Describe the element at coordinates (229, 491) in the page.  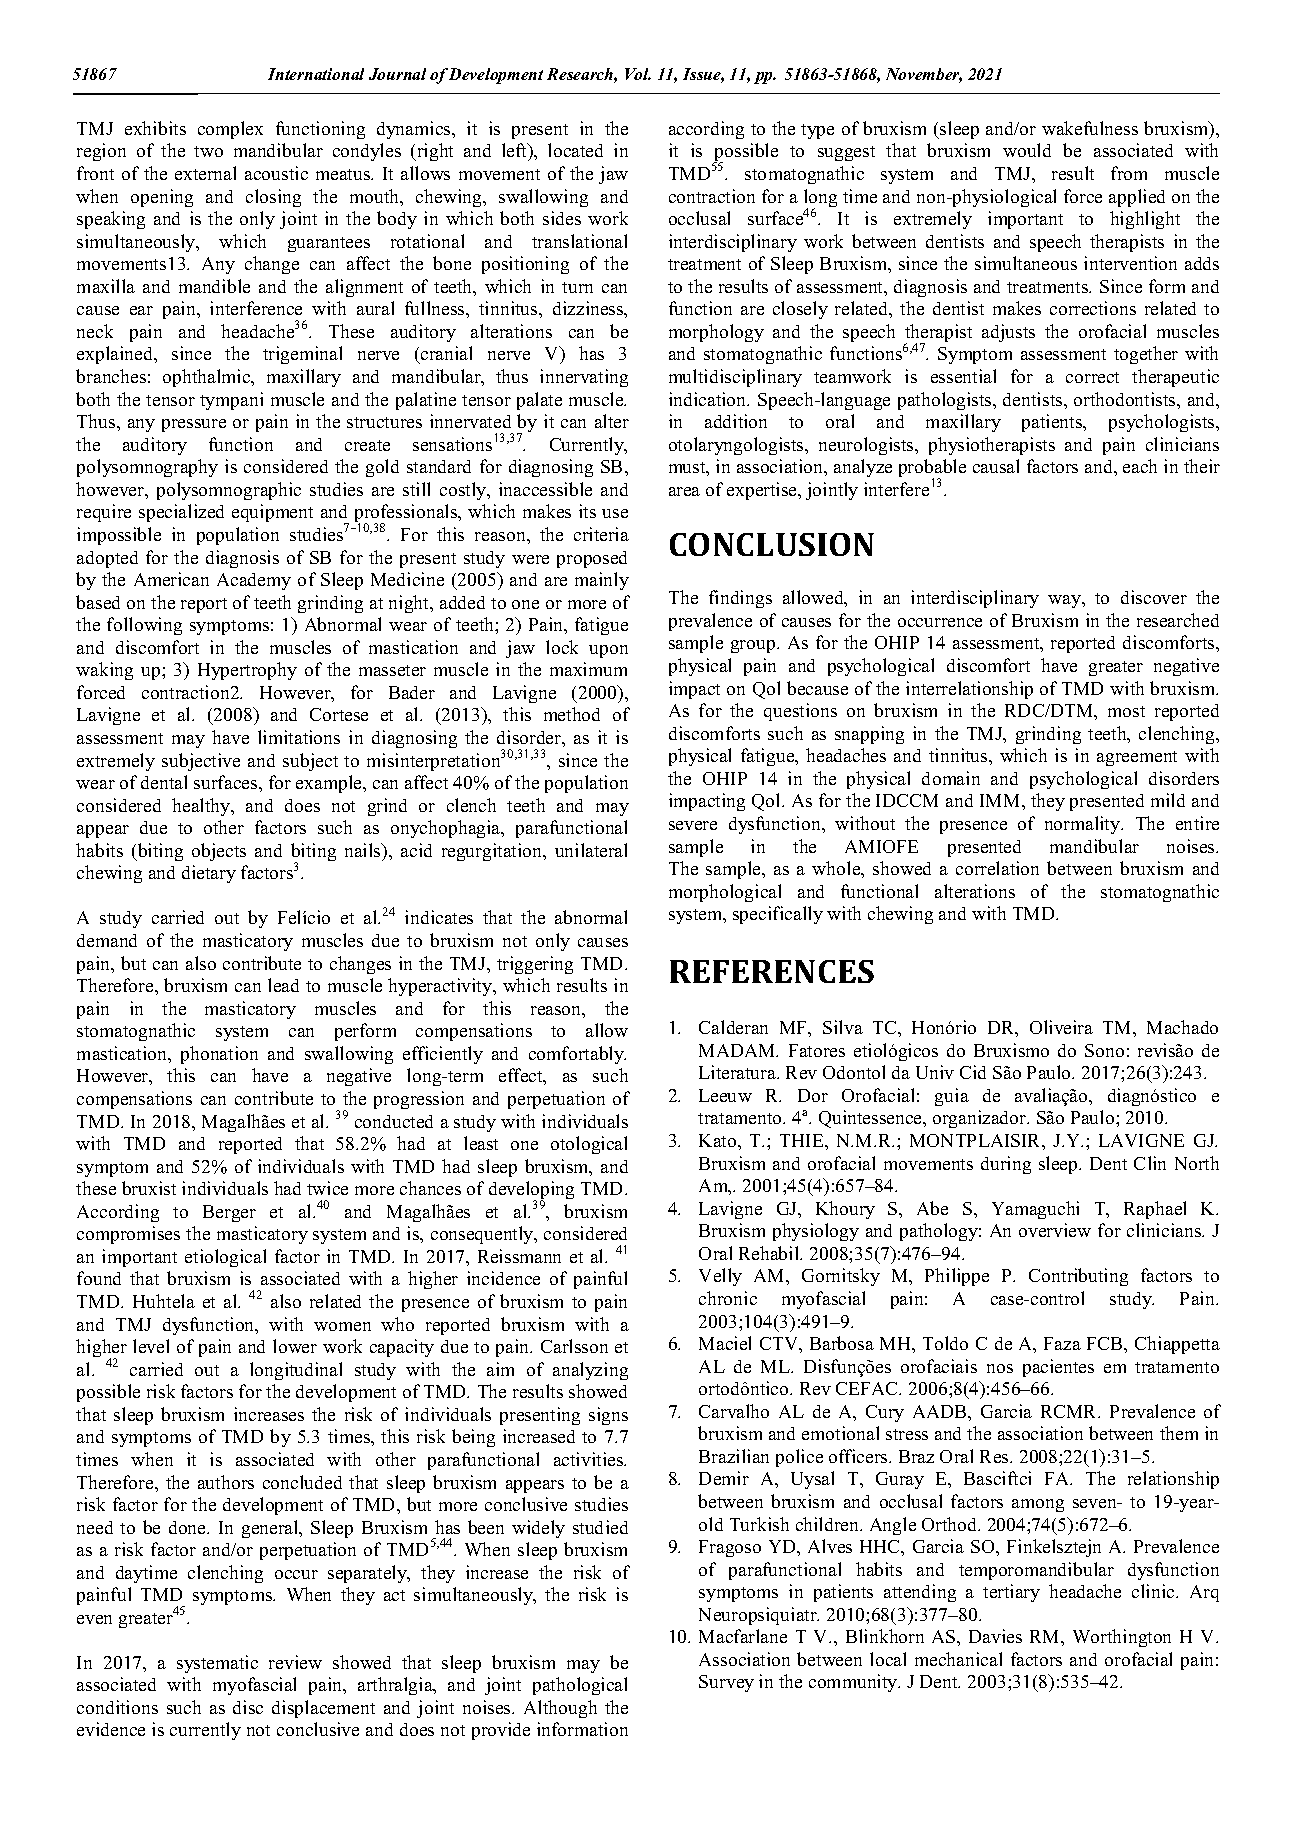
I see `polysomnographic` at that location.
